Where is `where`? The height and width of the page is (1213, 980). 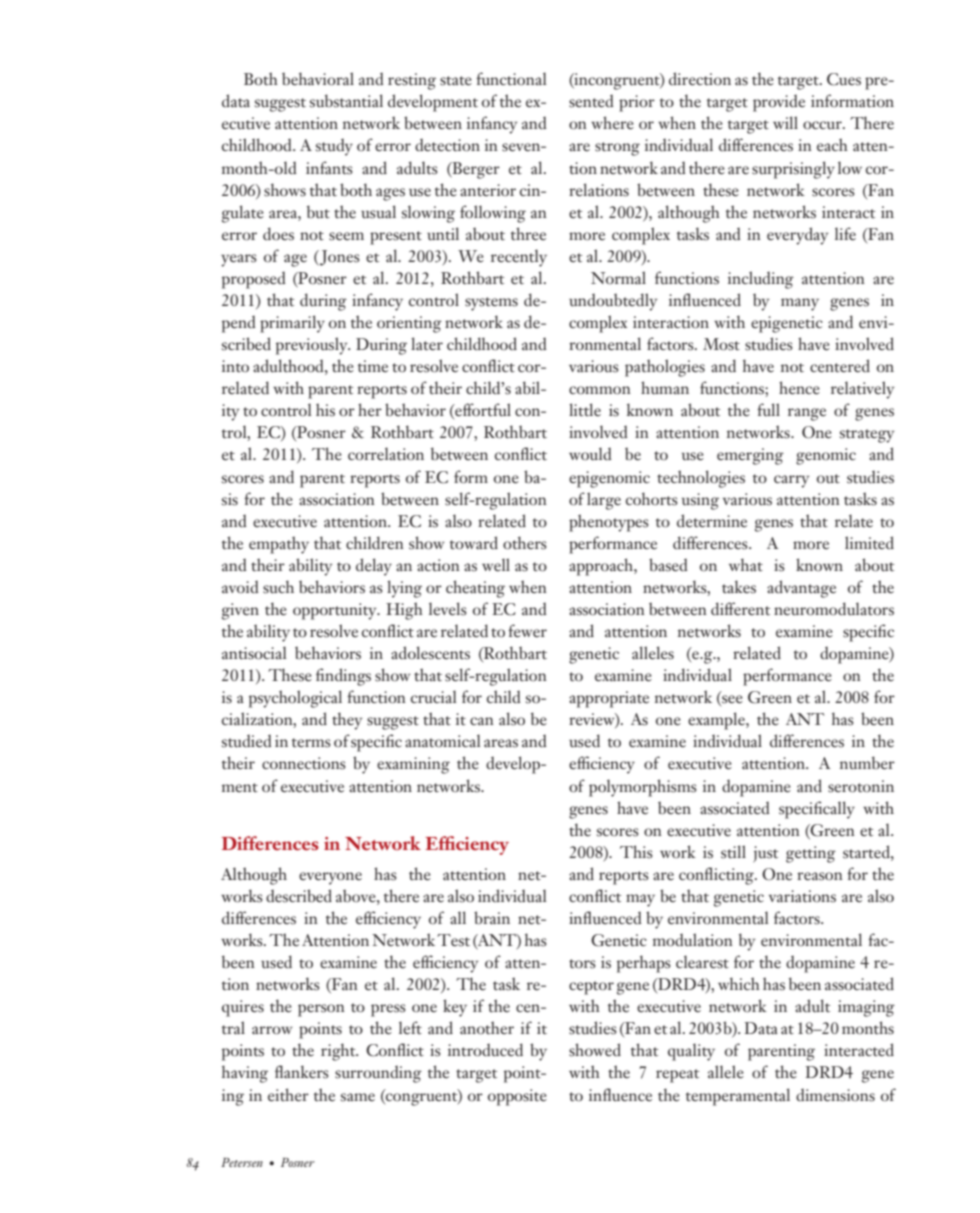
where is located at coordinates (612, 123).
